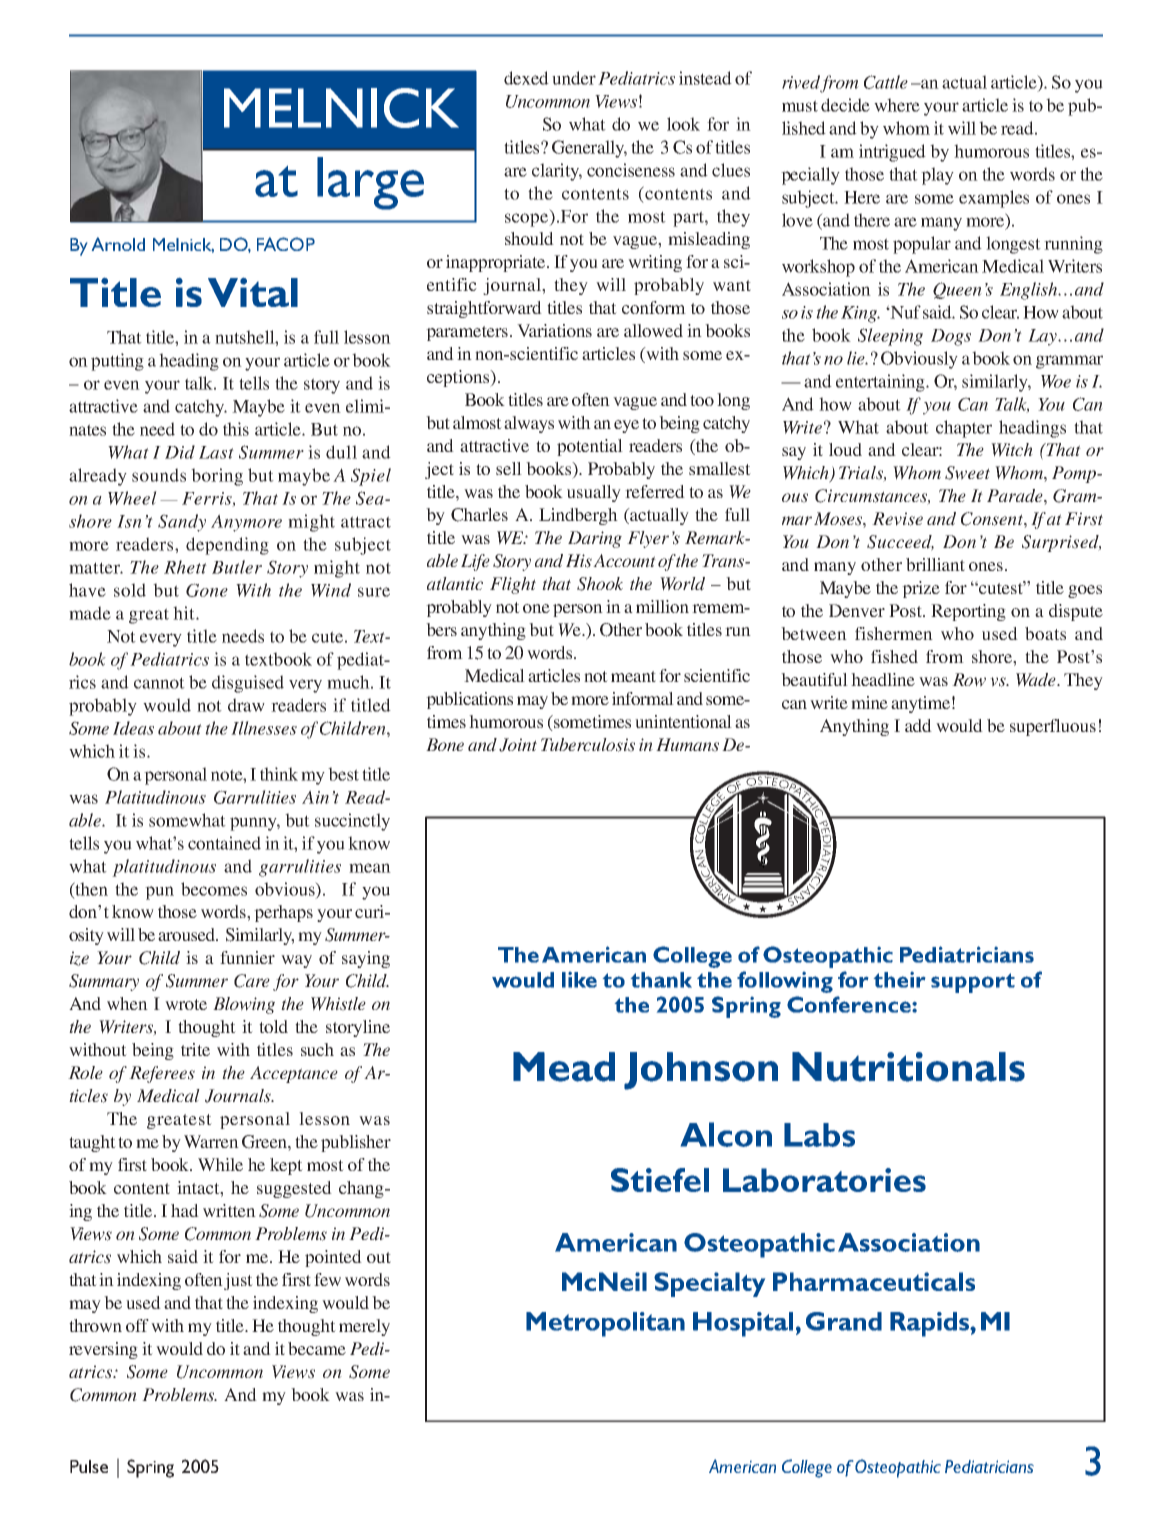 The image size is (1172, 1517). Describe the element at coordinates (89, 1466) in the screenshot. I see `Pulse` at that location.
